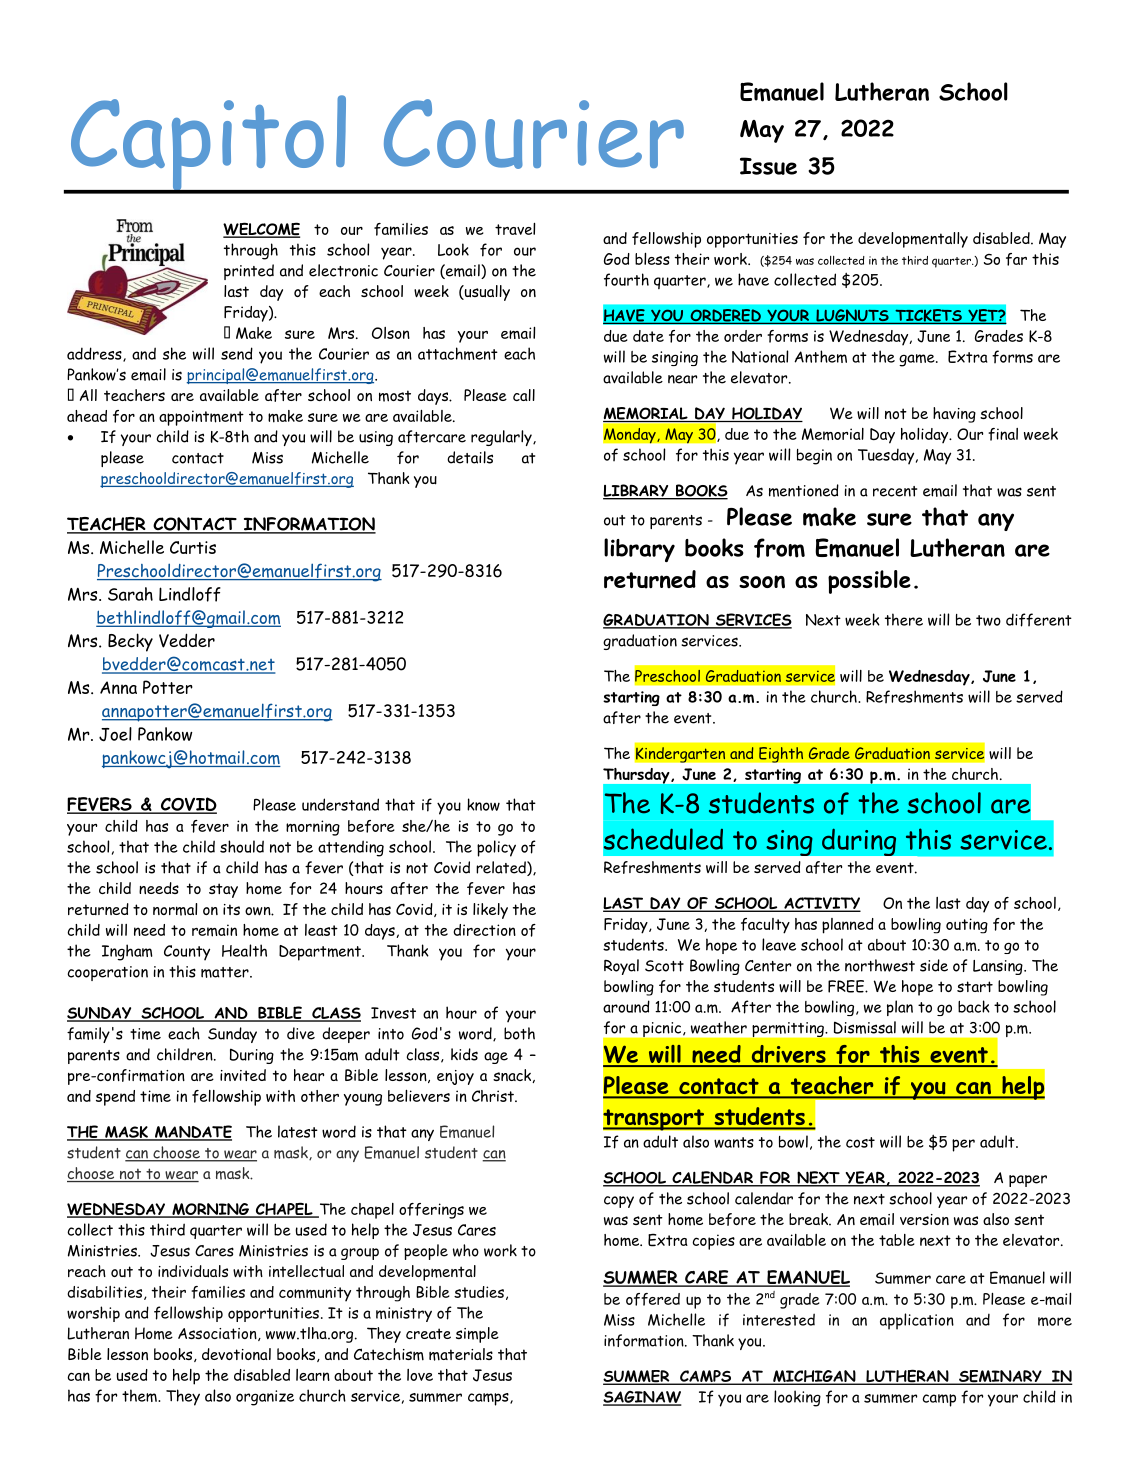 This document has height=1475, width=1139. I want to click on Capitol, so click(208, 144).
